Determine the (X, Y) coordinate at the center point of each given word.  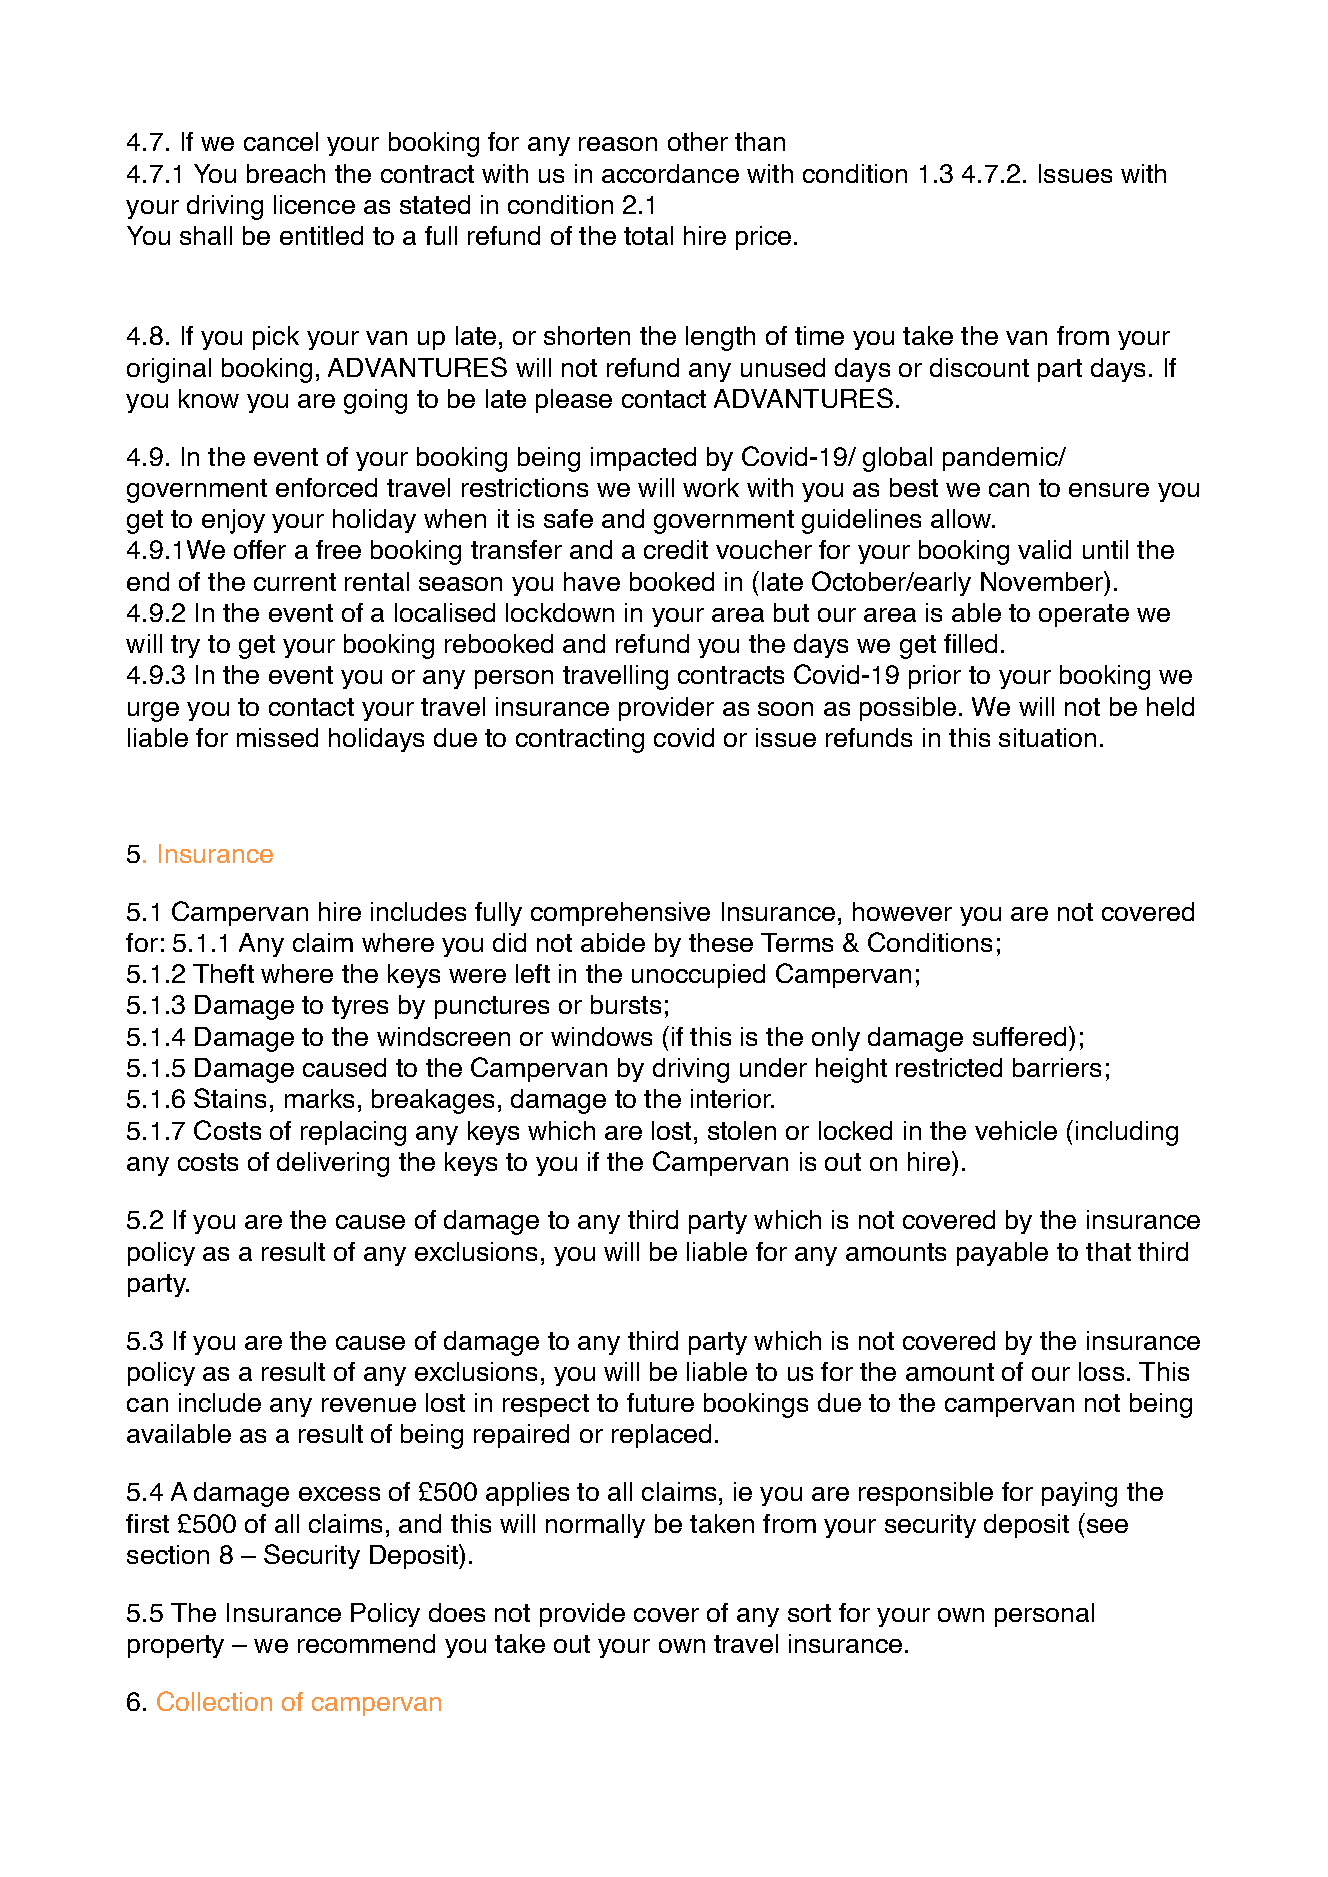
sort (809, 1613)
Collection (214, 1701)
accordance (670, 173)
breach (286, 173)
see (1107, 1526)
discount (979, 367)
